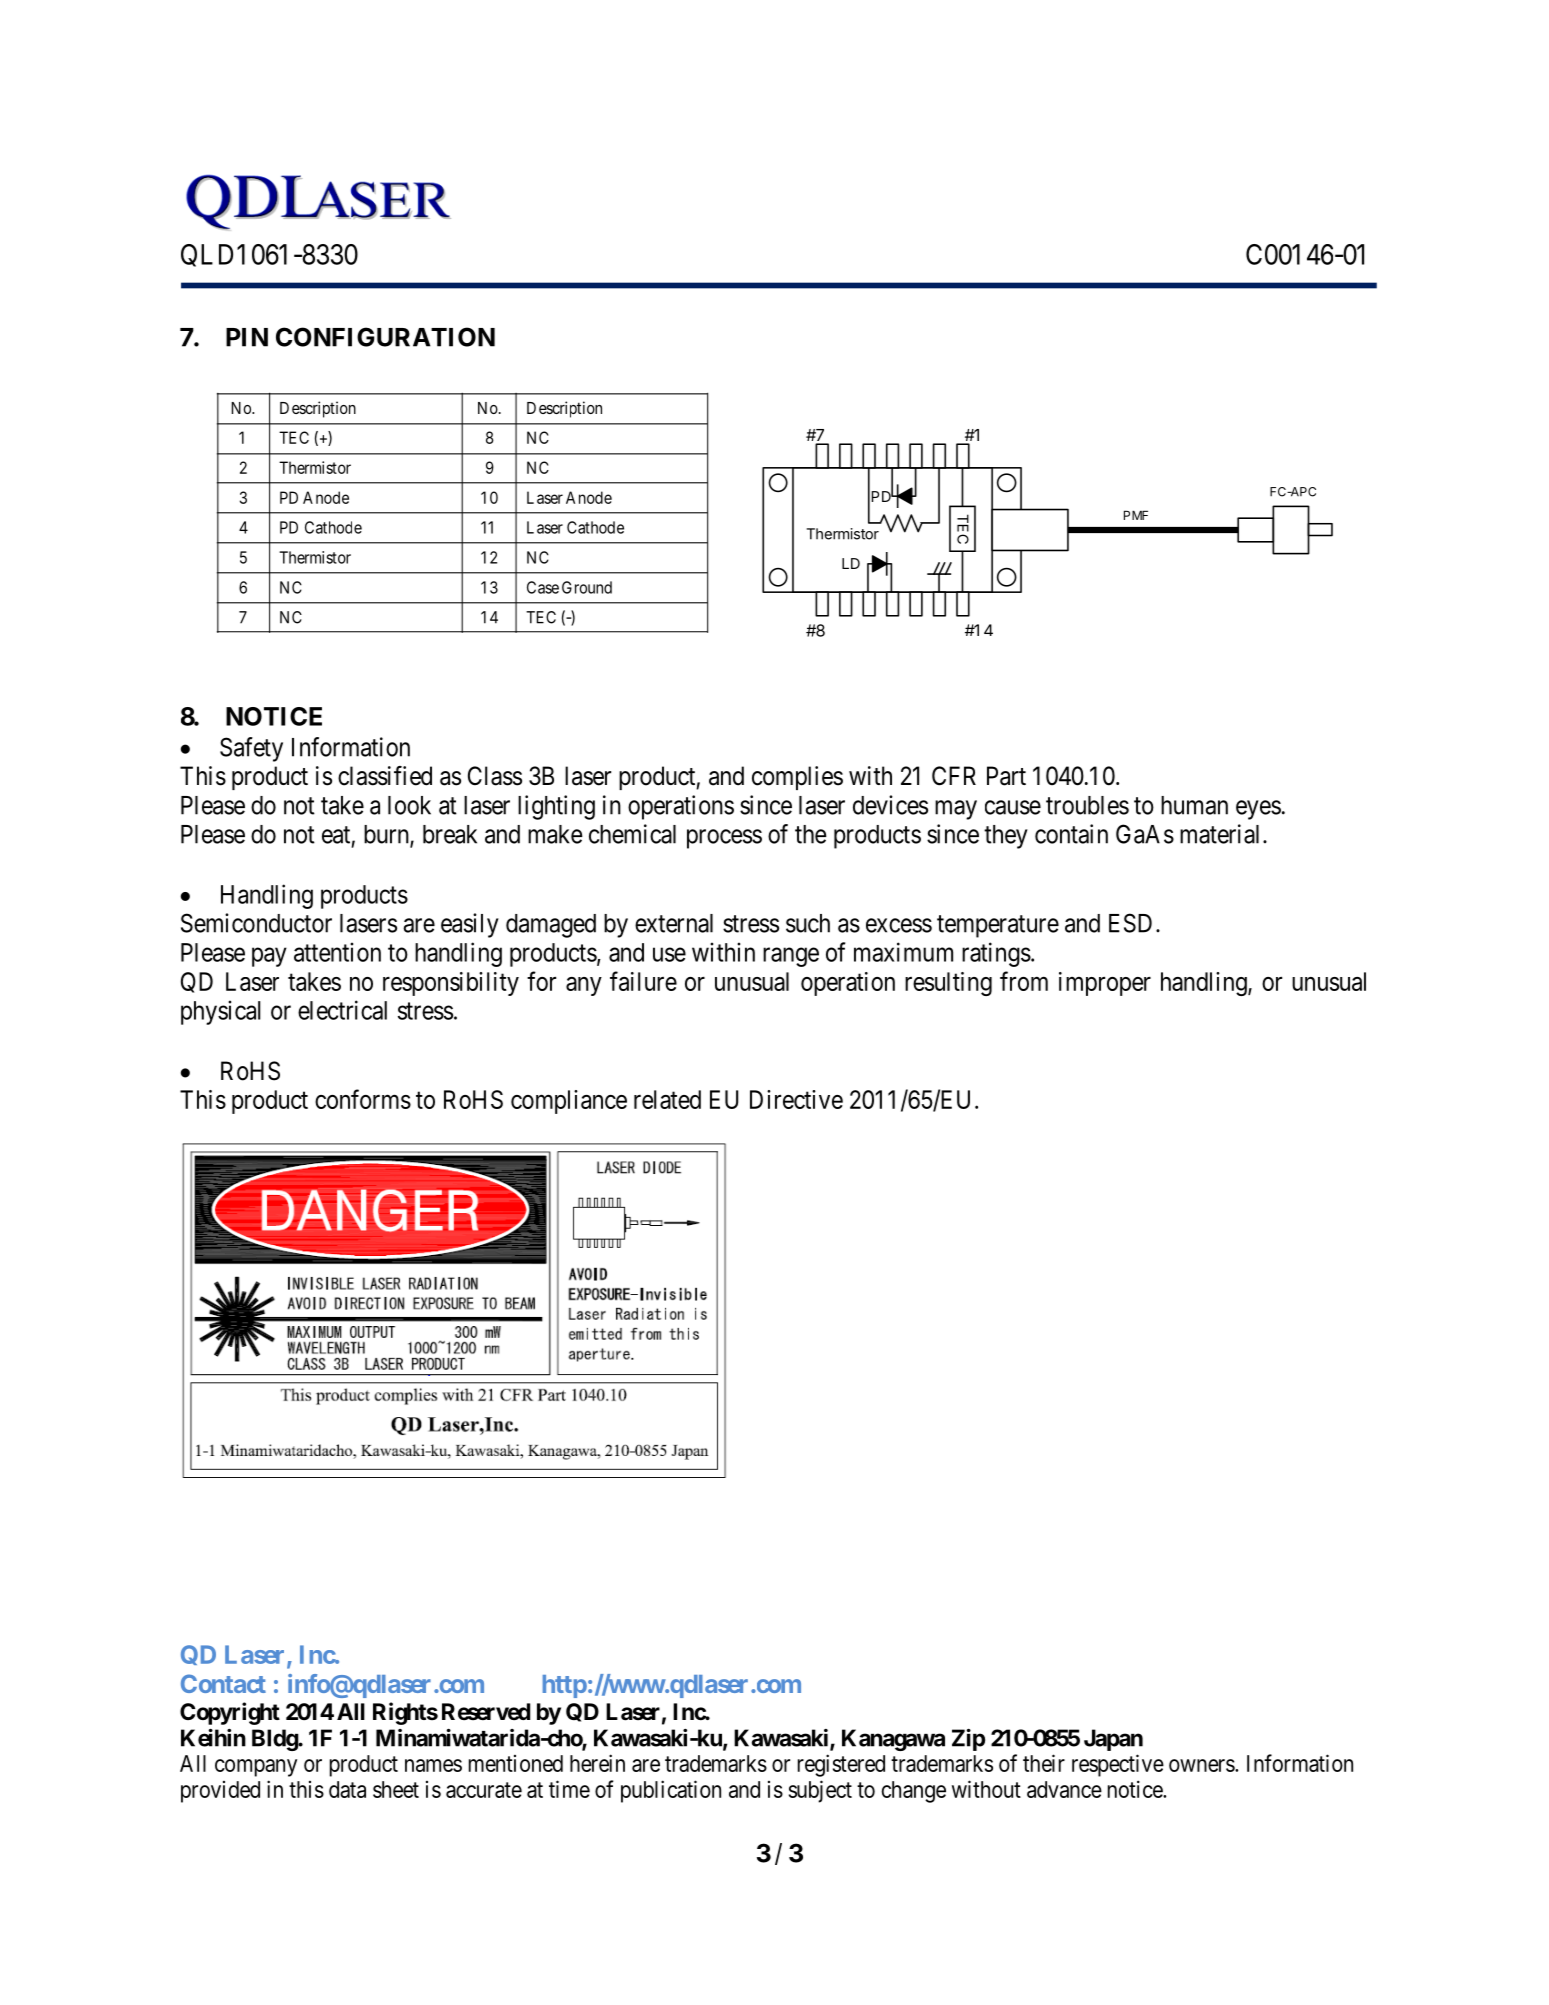 This screenshot has width=1549, height=2005. I want to click on CONFIGURATION, so click(385, 337).
